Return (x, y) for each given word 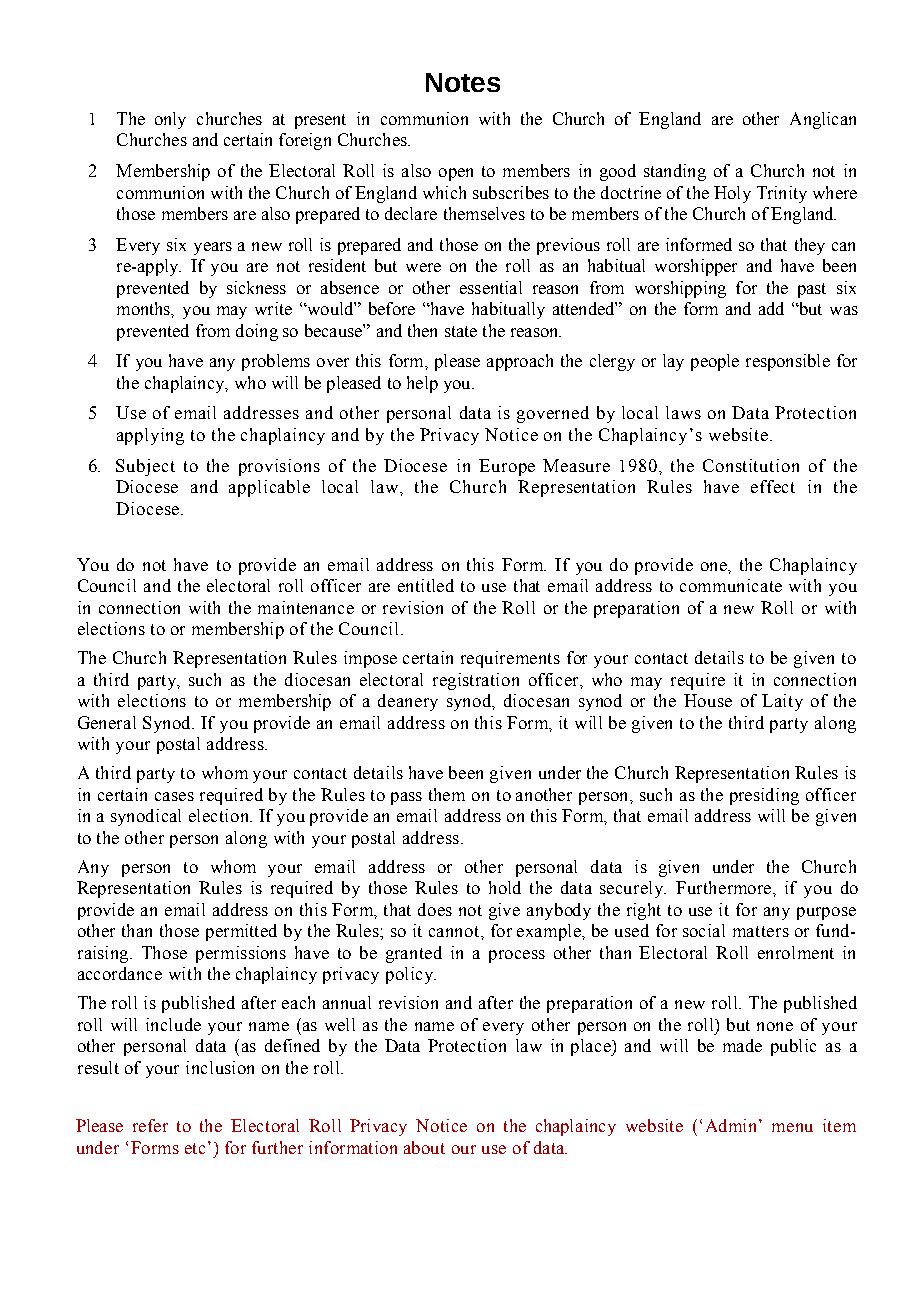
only (170, 120)
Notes (463, 82)
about (424, 1147)
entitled (426, 585)
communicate (731, 585)
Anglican (823, 120)
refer (150, 1125)
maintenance (306, 607)
